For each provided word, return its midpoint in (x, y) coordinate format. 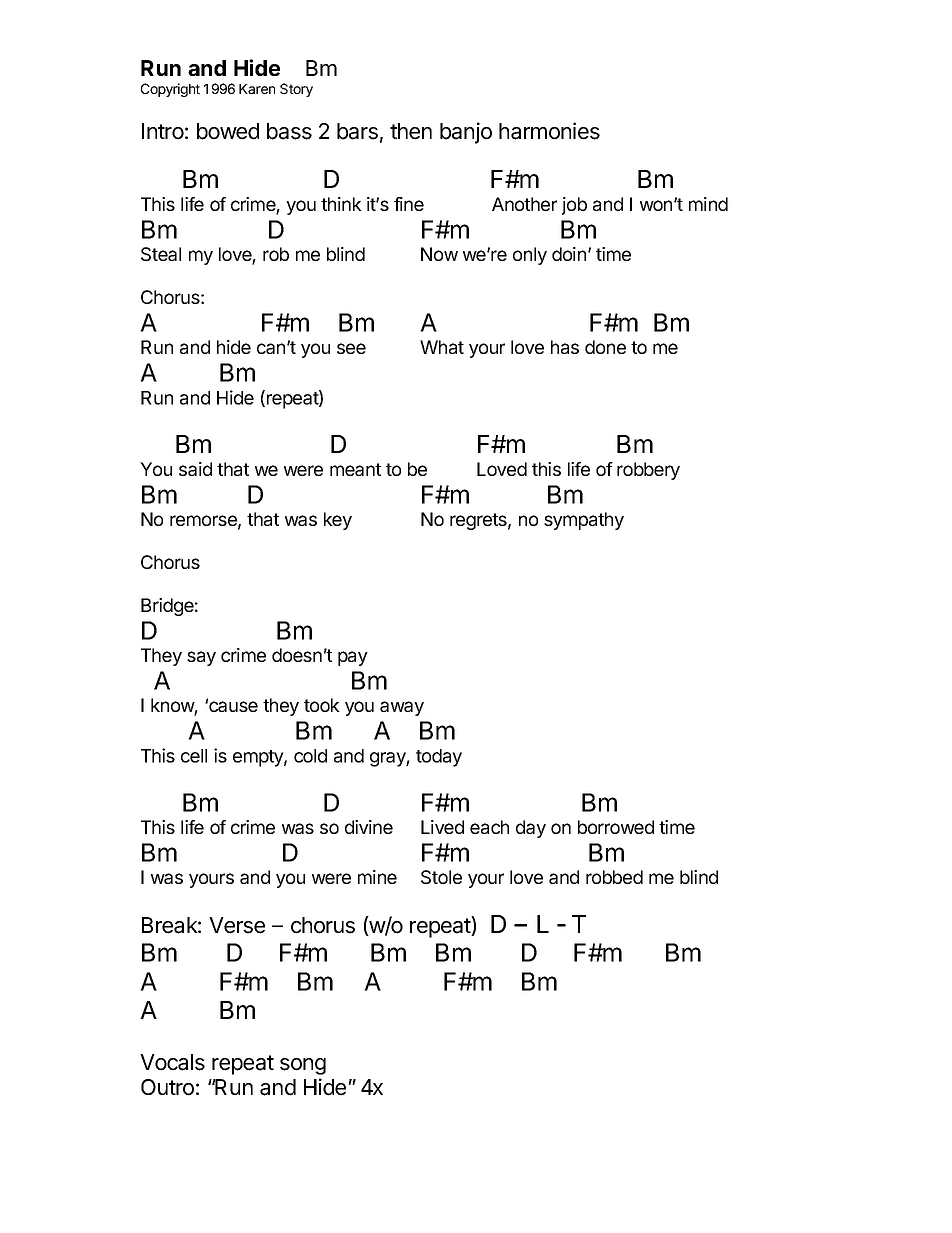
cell (194, 756)
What (442, 347)
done (605, 347)
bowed (228, 131)
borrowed (616, 827)
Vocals (172, 1062)
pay (353, 658)
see (351, 348)
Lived (442, 827)
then (411, 131)
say (201, 658)
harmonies (549, 131)
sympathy (584, 521)
